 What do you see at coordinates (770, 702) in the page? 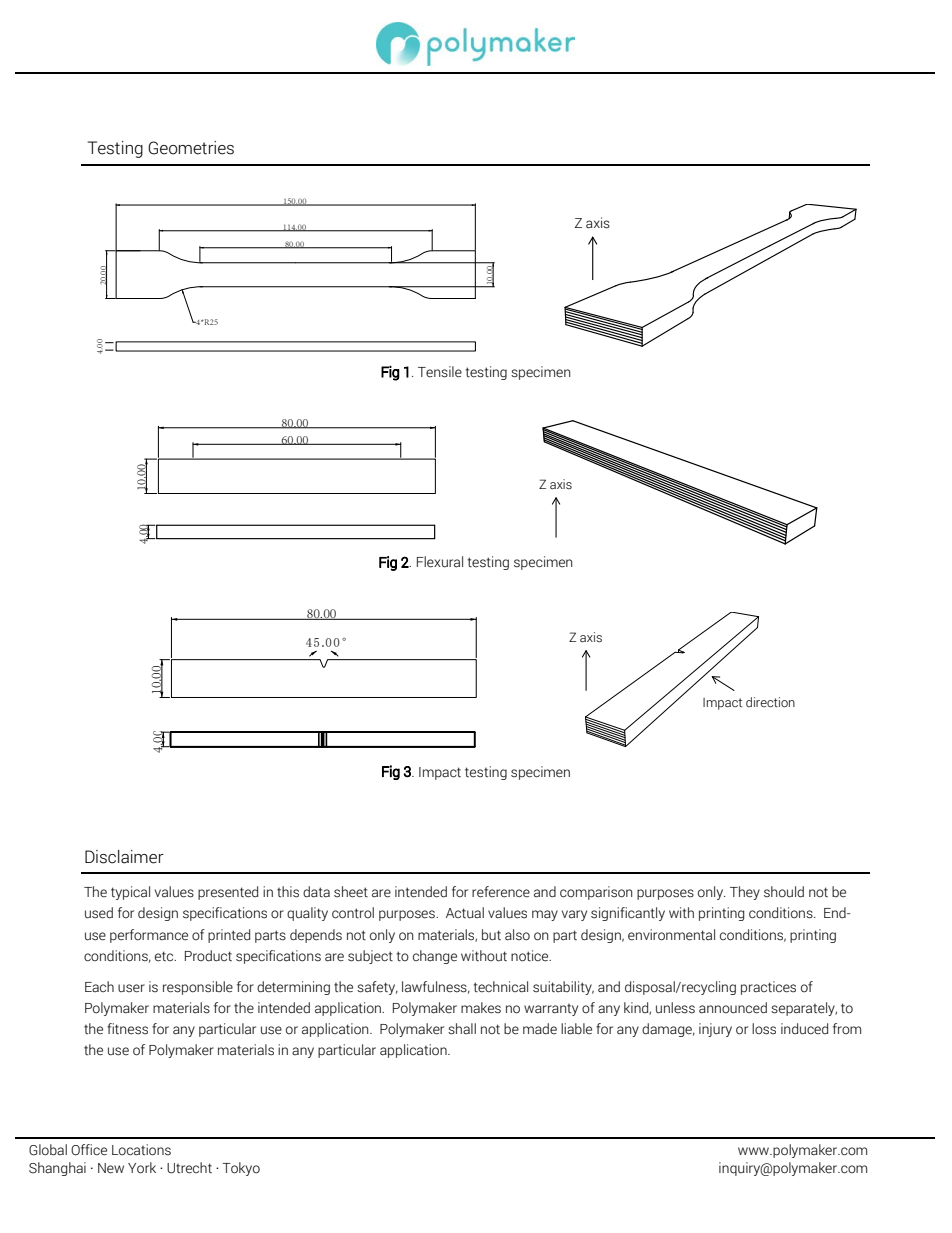
I see `direction` at bounding box center [770, 702].
